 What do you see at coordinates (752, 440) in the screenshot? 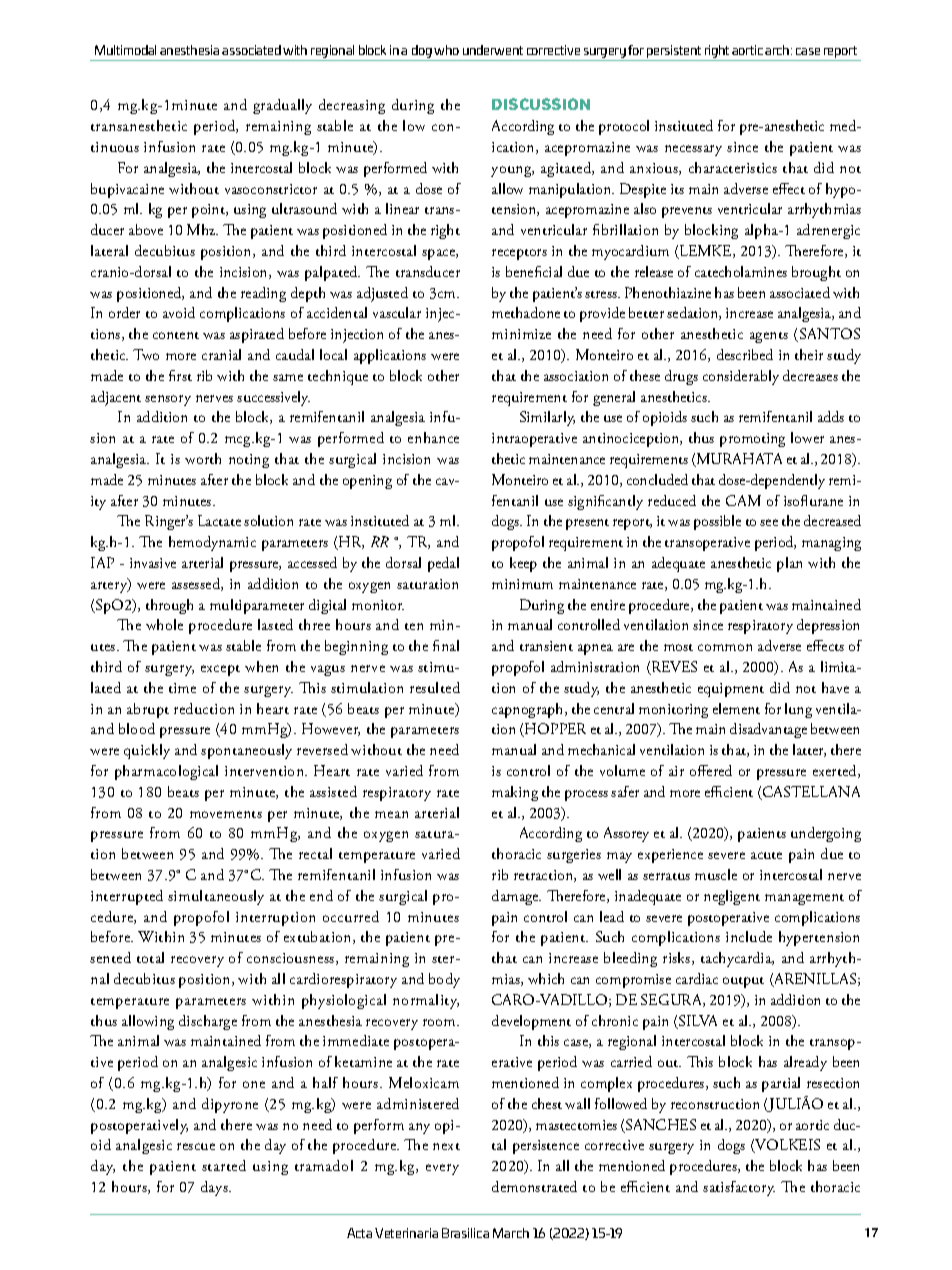
I see `promoting` at bounding box center [752, 440].
